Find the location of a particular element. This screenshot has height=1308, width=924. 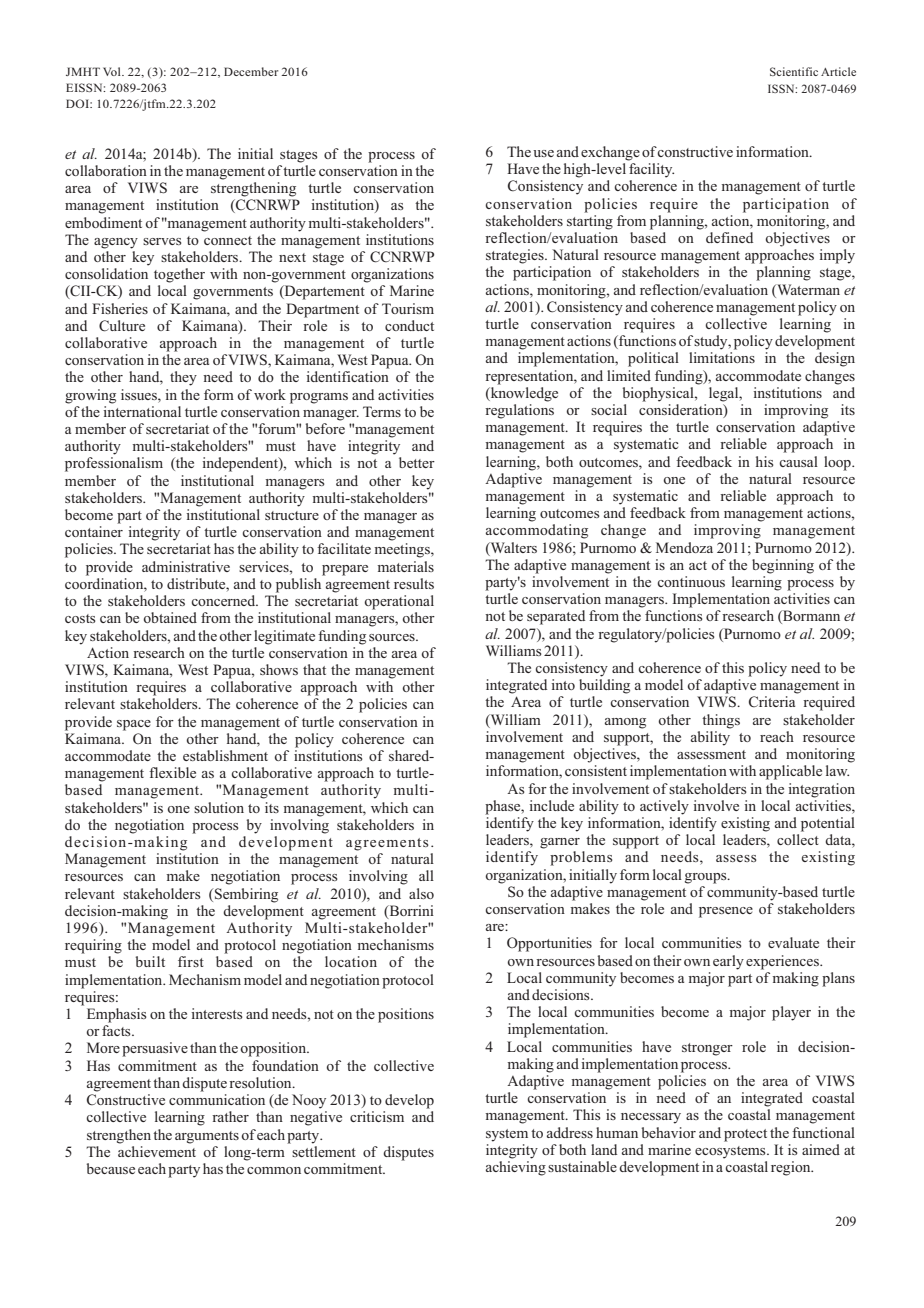

achievement is located at coordinates (157, 1150).
